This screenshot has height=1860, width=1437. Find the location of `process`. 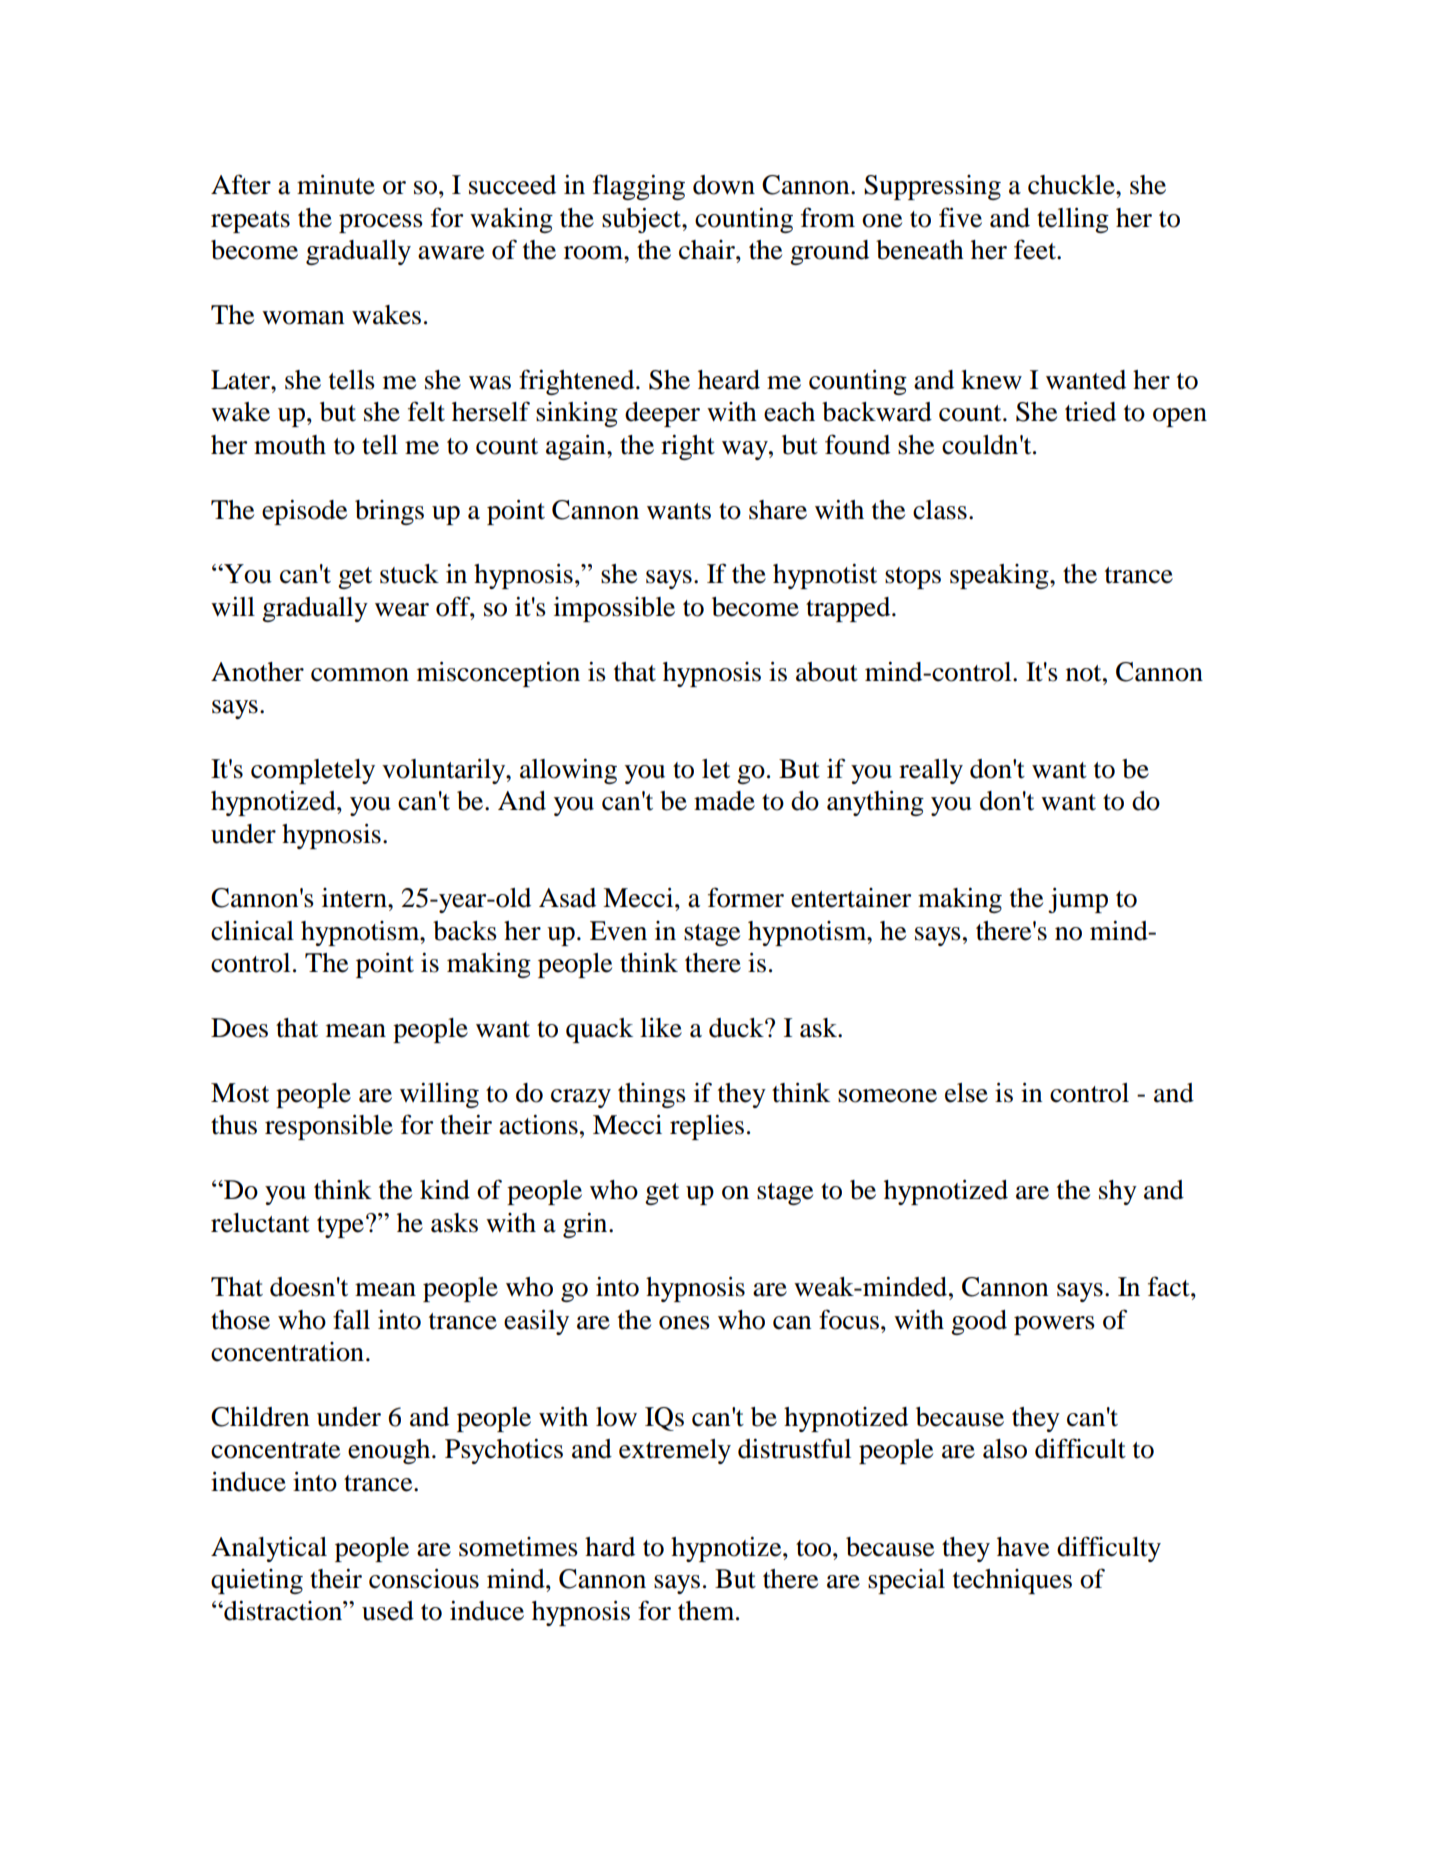

process is located at coordinates (381, 223).
